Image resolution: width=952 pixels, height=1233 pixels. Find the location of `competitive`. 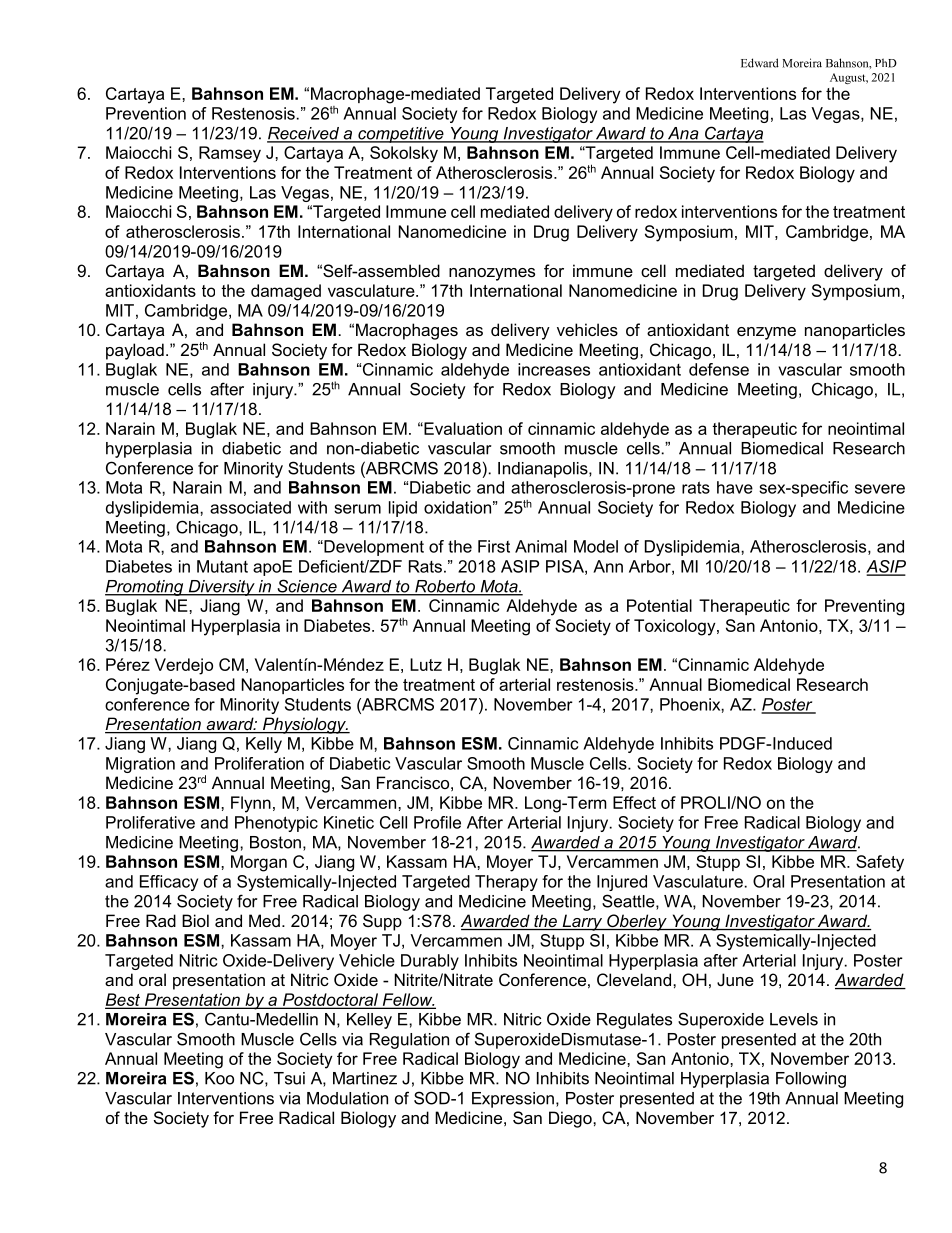

competitive is located at coordinates (401, 135).
